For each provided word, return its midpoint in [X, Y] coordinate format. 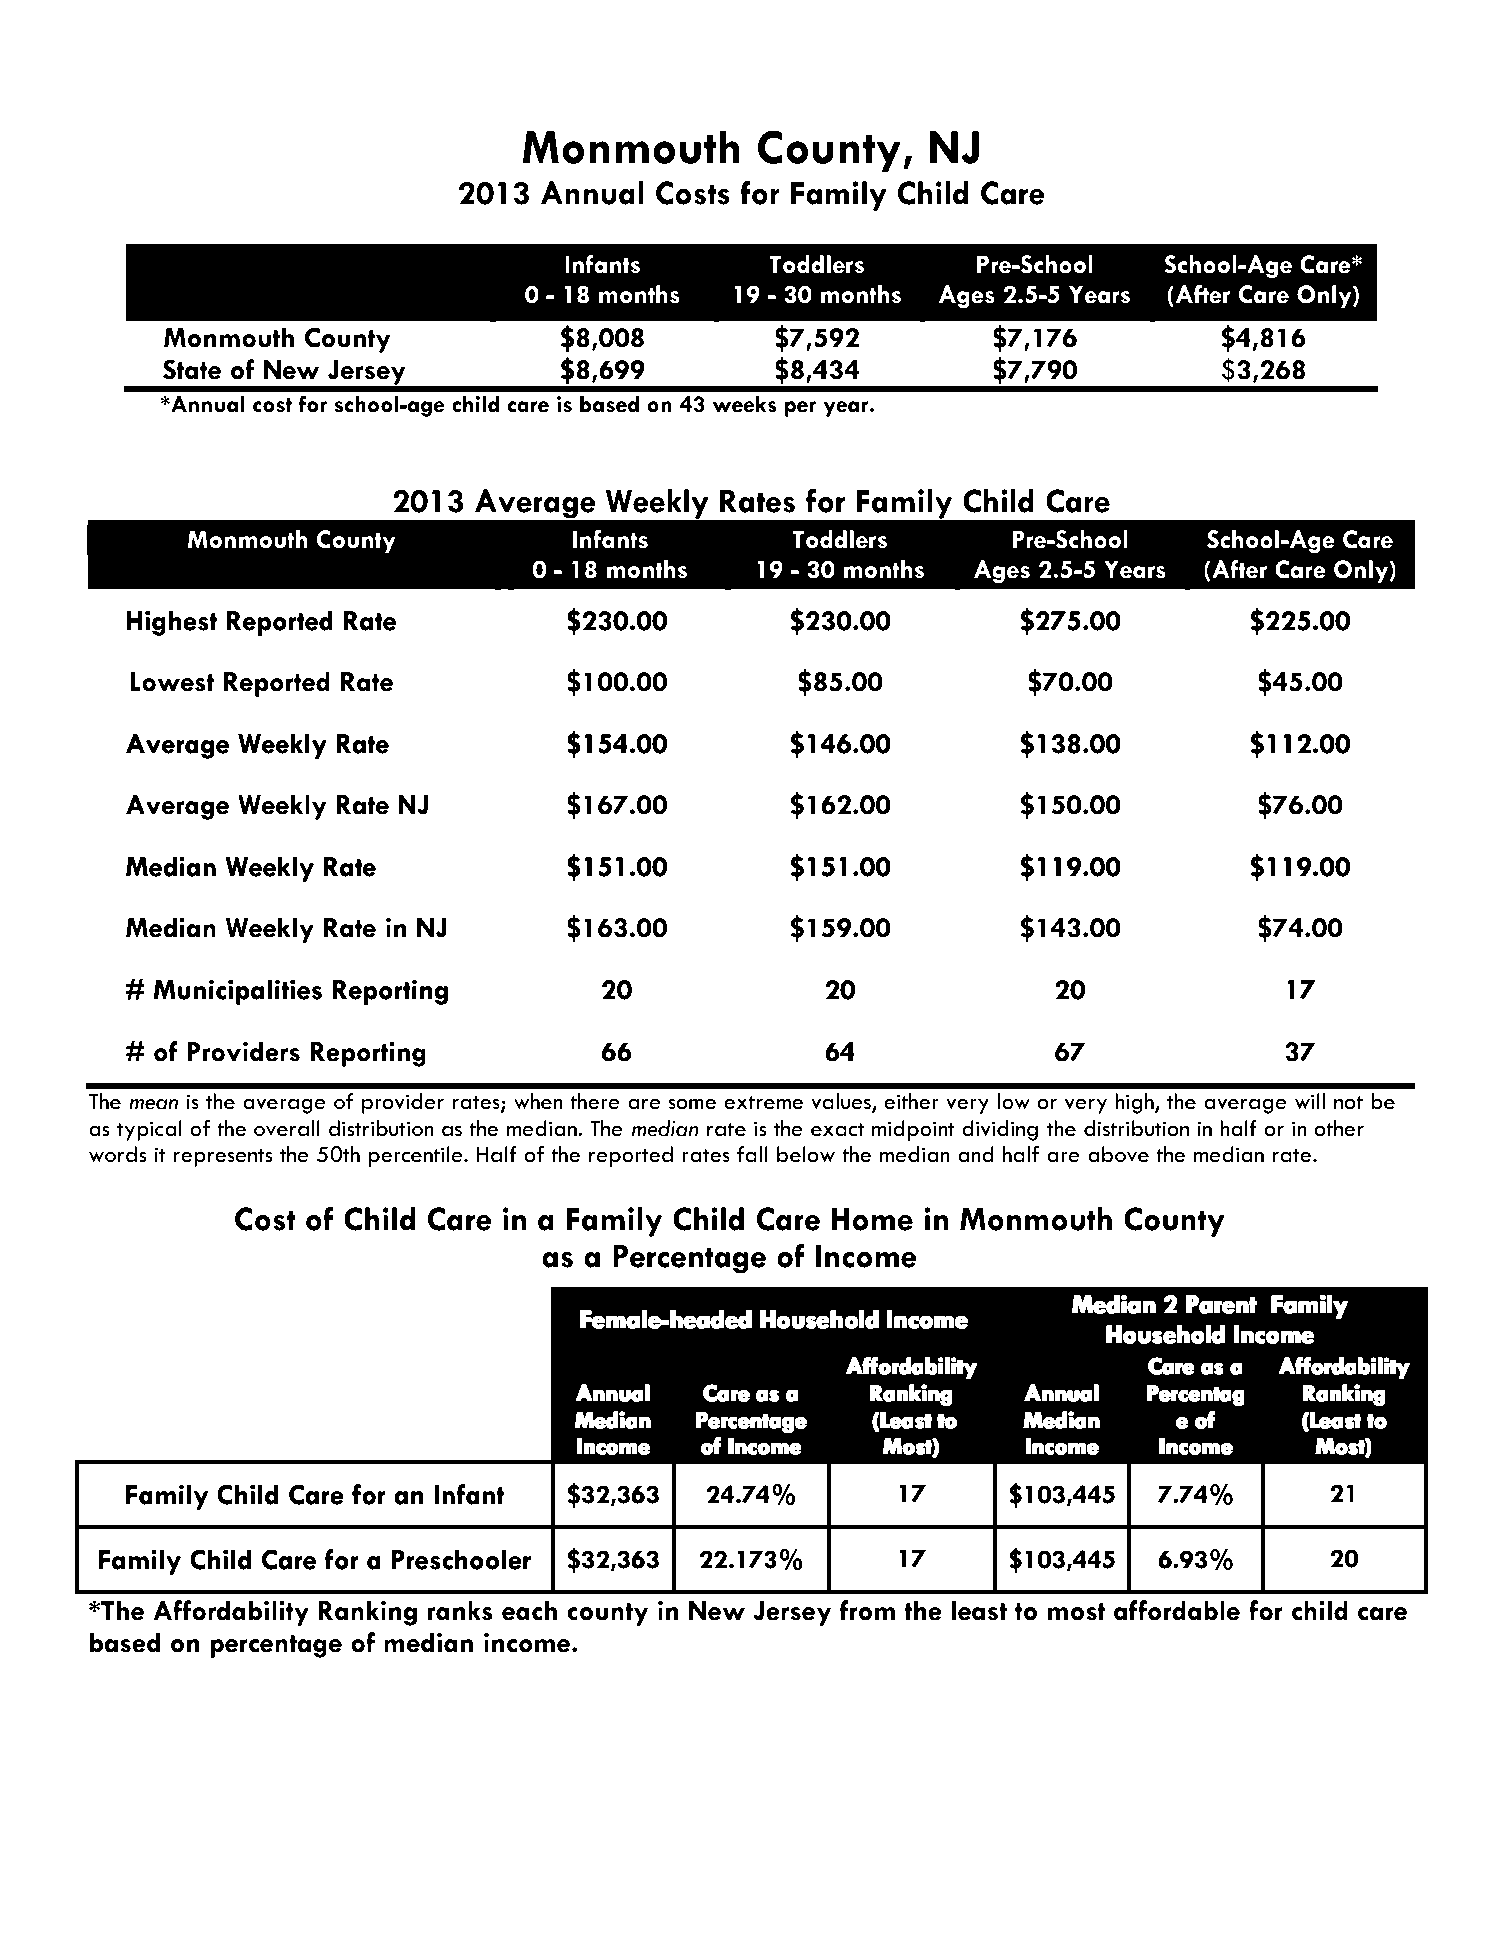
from [867, 1610]
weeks [745, 404]
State [192, 369]
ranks [460, 1610]
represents [223, 1158]
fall [752, 1154]
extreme [763, 1103]
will [1310, 1101]
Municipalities [238, 992]
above [1118, 1154]
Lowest [172, 682]
